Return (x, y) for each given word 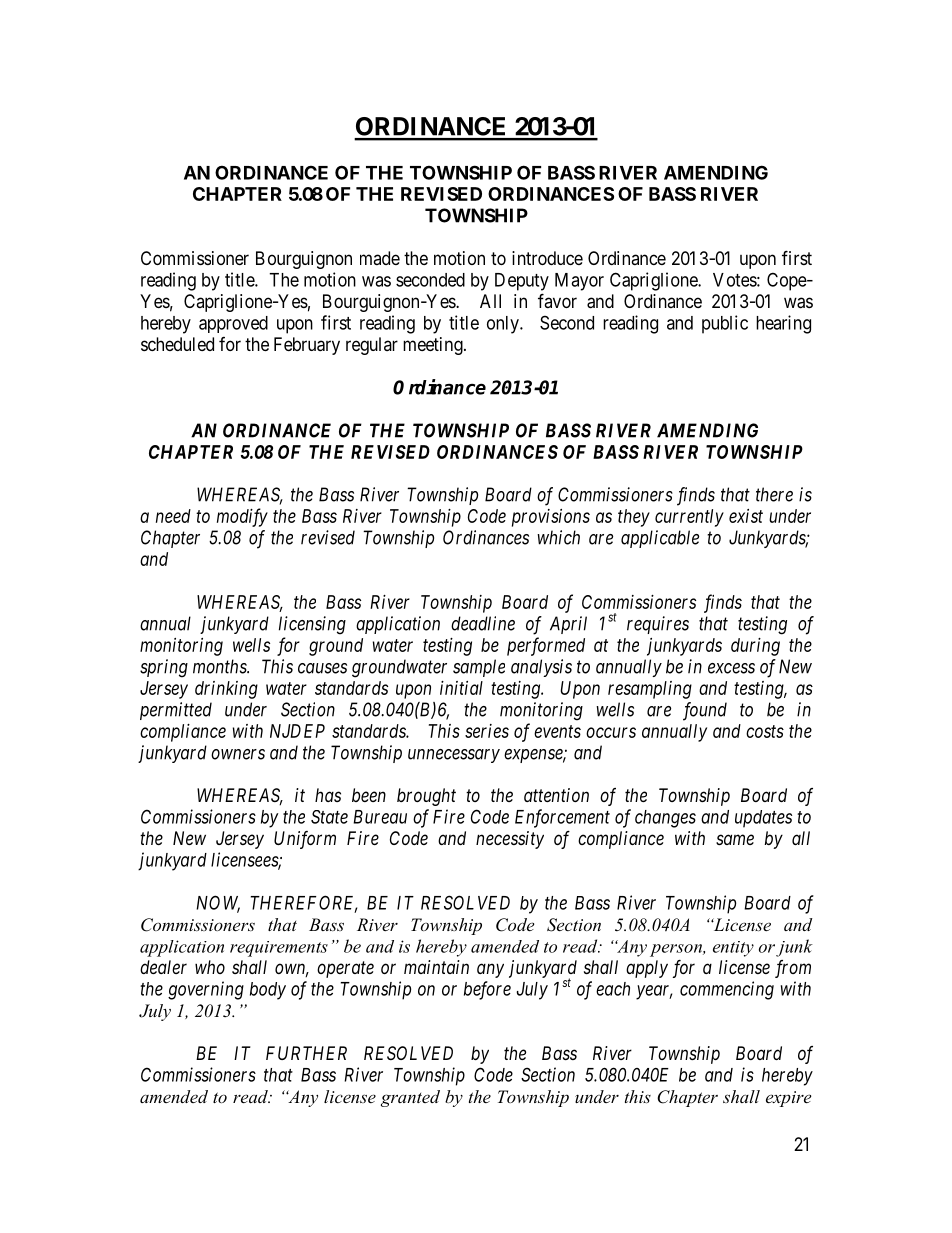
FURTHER (306, 1053)
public (725, 324)
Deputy (522, 282)
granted (410, 1098)
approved (233, 324)
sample (479, 668)
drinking (226, 690)
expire (788, 1099)
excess (731, 668)
